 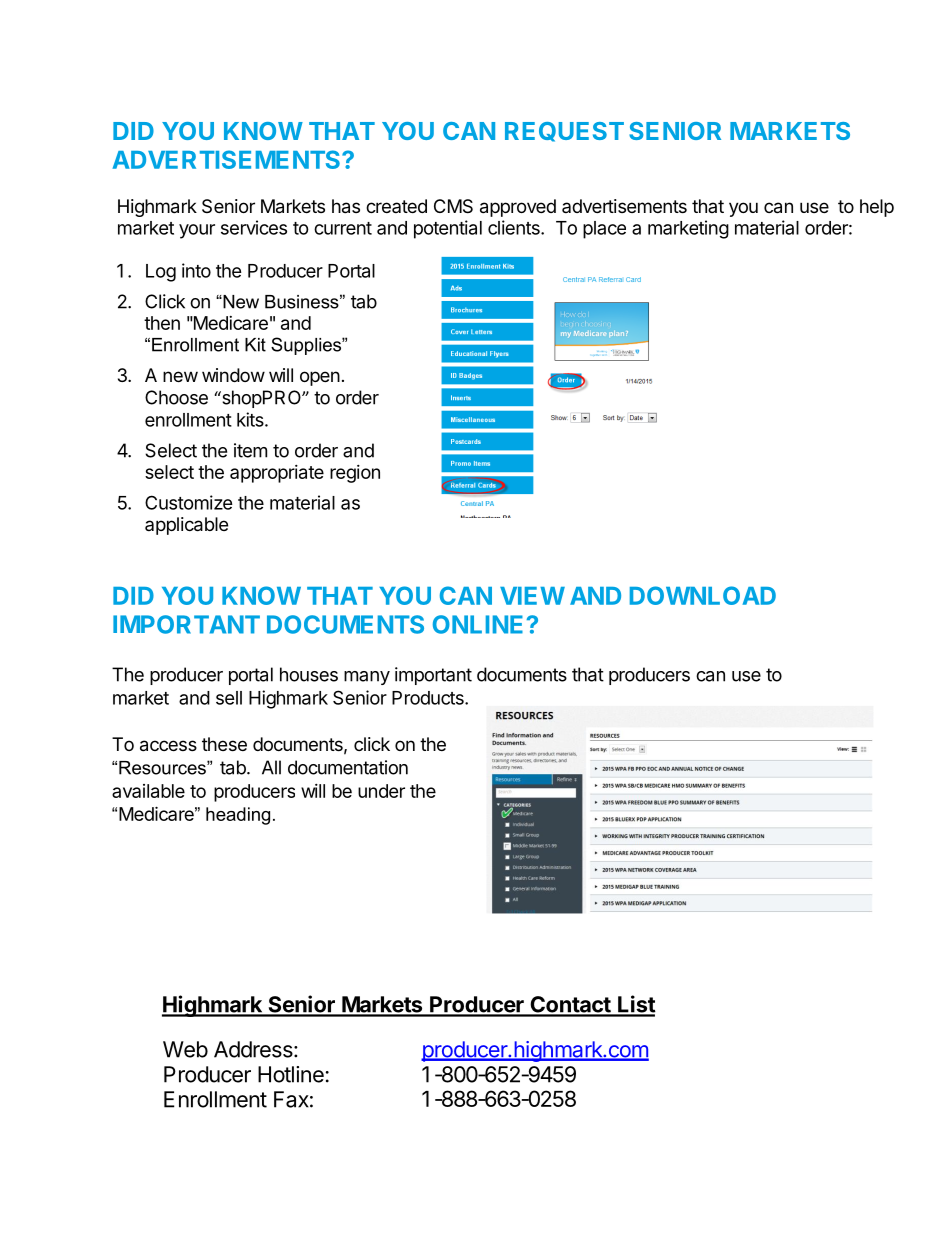 What do you see at coordinates (381, 791) in the page?
I see `under` at bounding box center [381, 791].
